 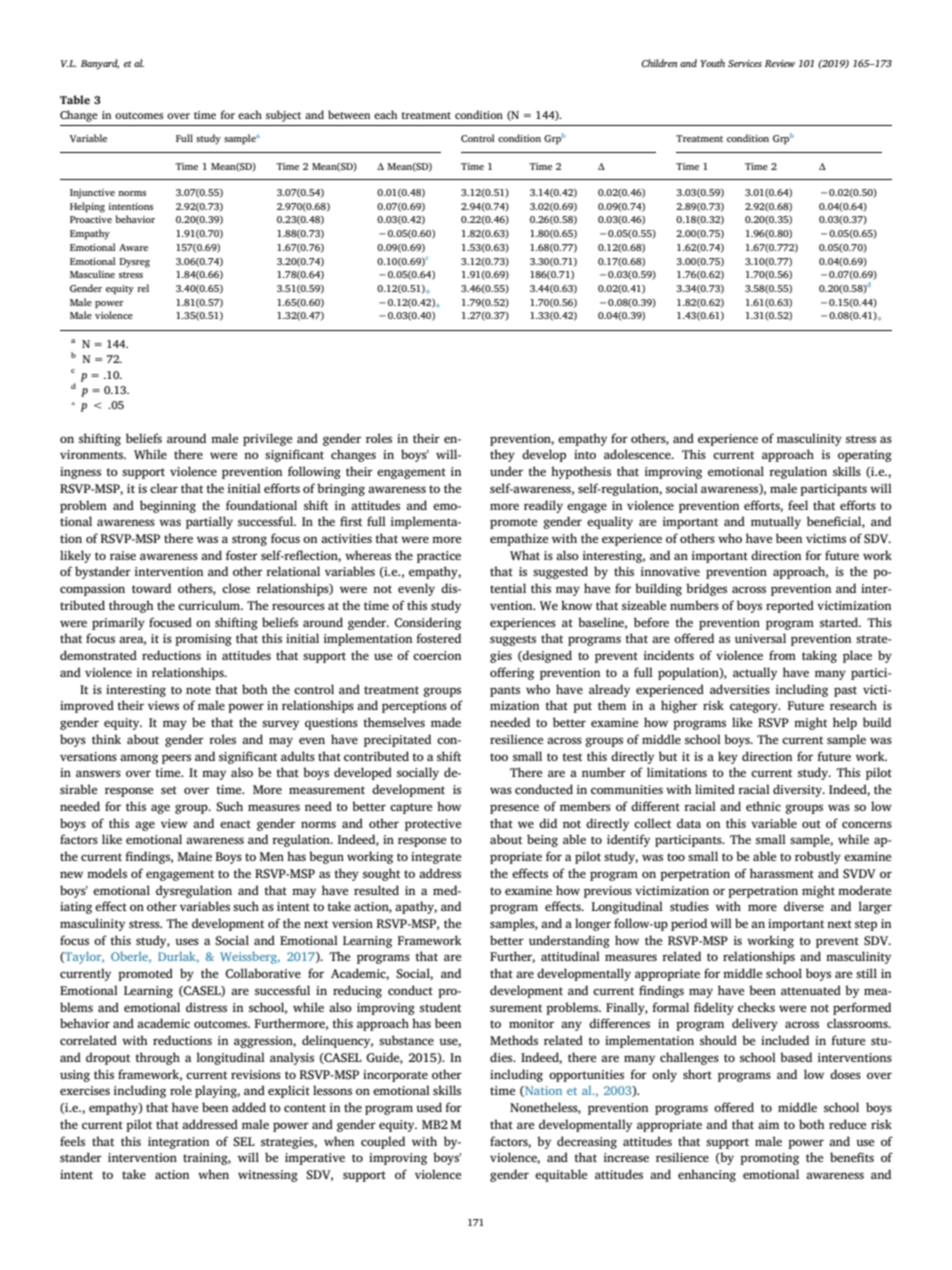 What do you see at coordinates (782, 655) in the document?
I see `from` at bounding box center [782, 655].
